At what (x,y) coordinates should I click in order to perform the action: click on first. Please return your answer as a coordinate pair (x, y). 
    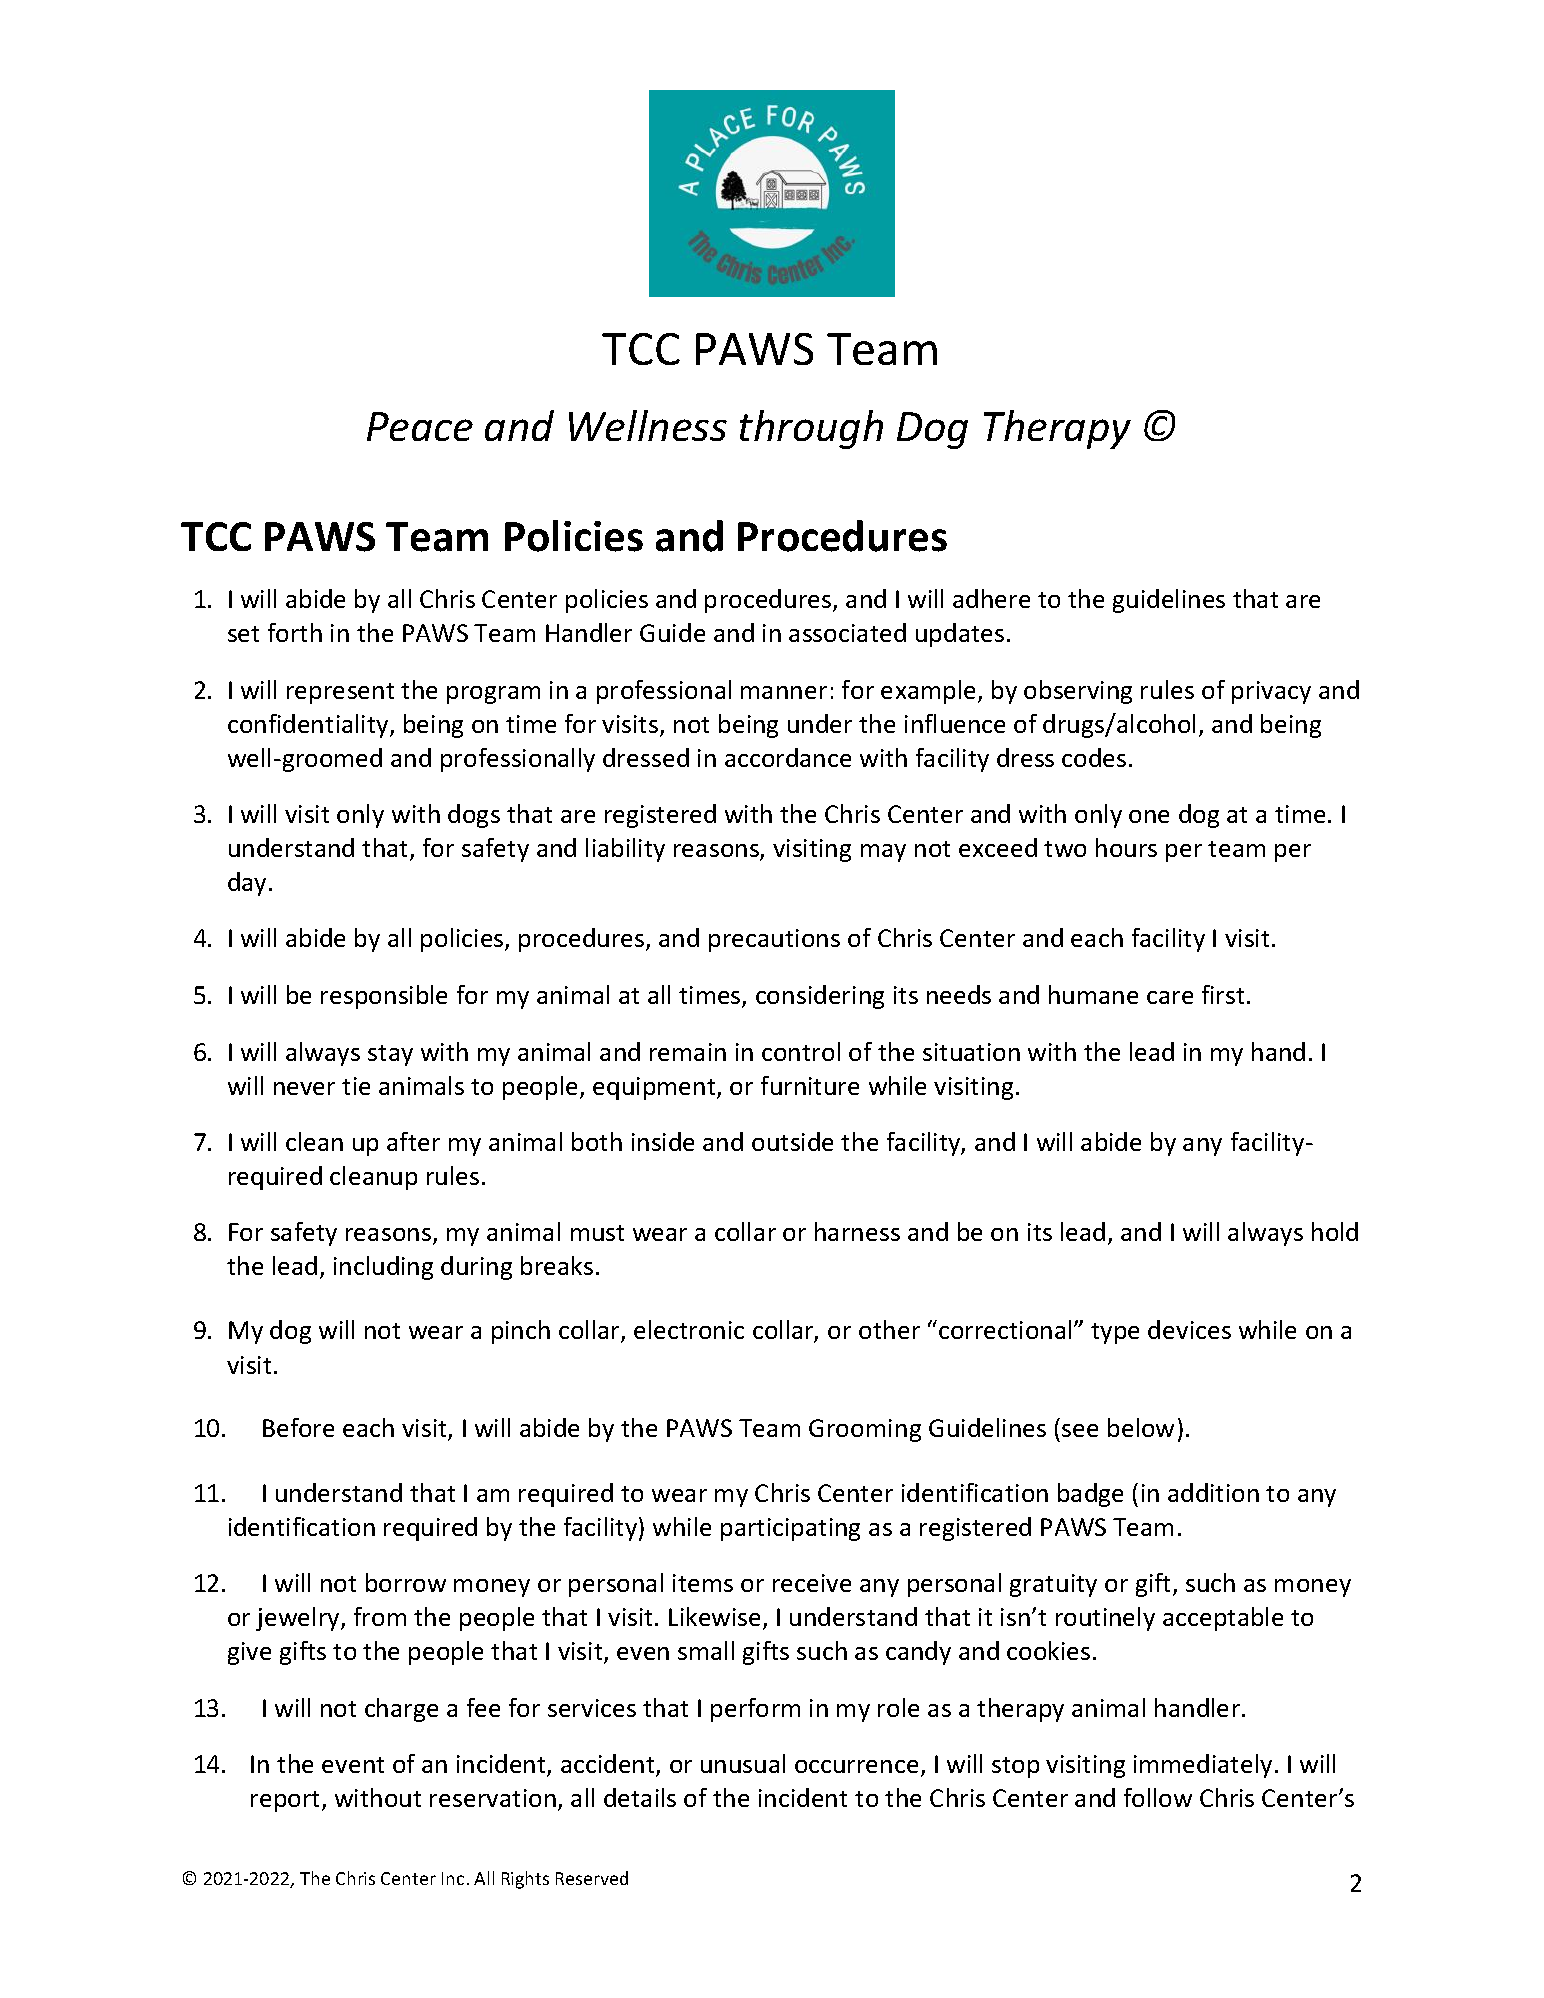
    Looking at the image, I should click on (1223, 994).
